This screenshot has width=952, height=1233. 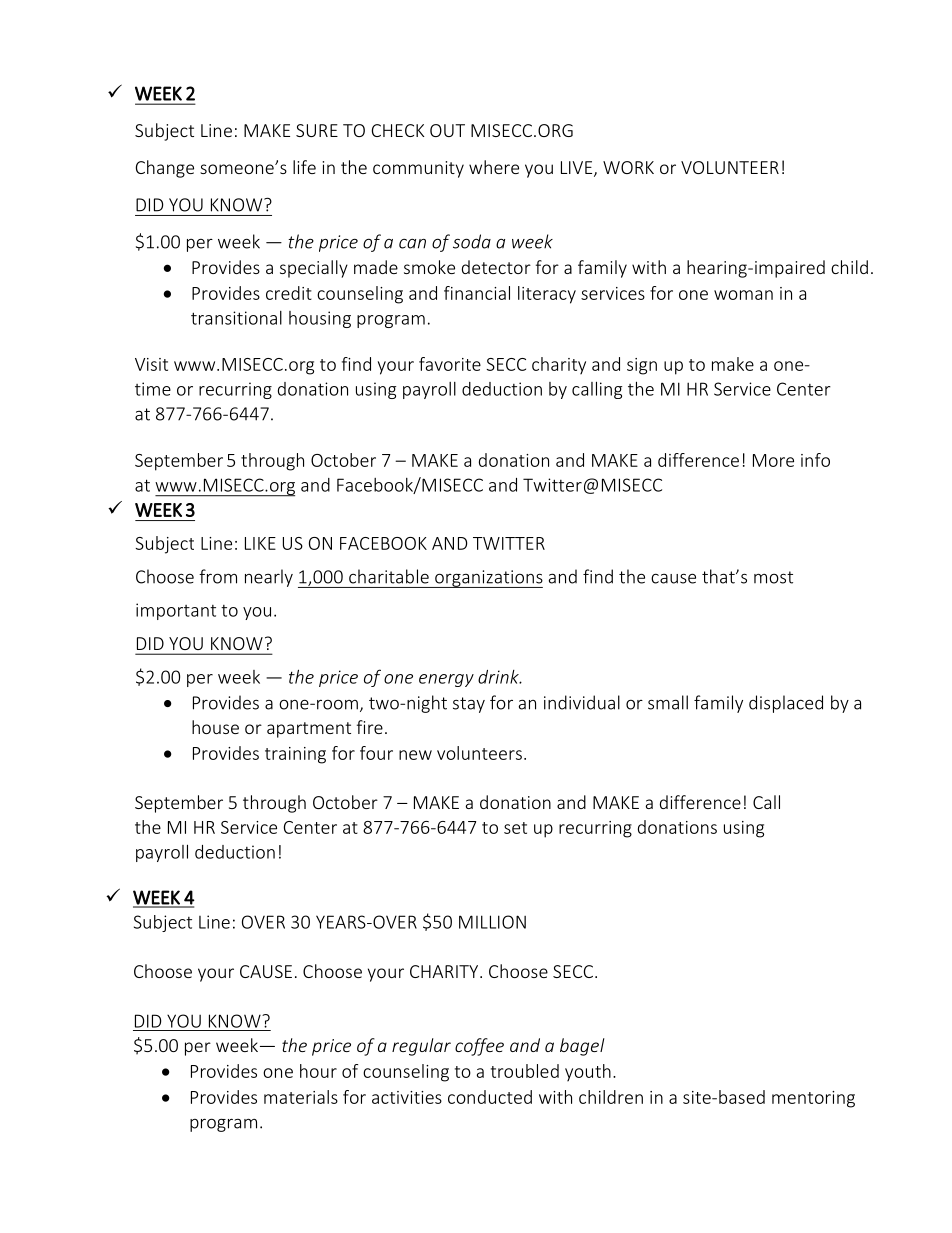 I want to click on most, so click(x=773, y=577).
